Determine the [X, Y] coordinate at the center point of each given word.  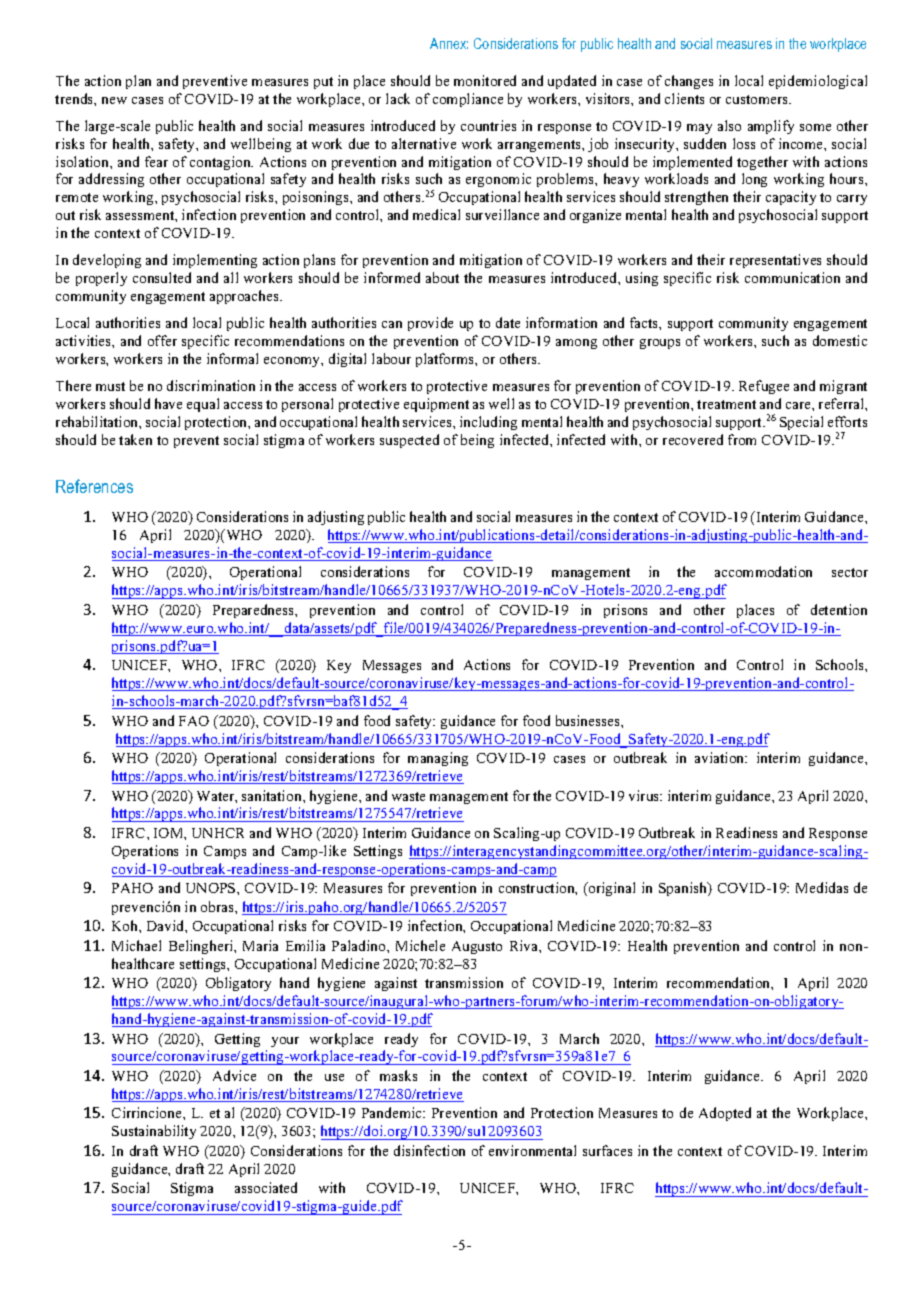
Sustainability [154, 1132]
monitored [485, 80]
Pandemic [393, 1112]
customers [758, 99]
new [114, 100]
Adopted [725, 1114]
